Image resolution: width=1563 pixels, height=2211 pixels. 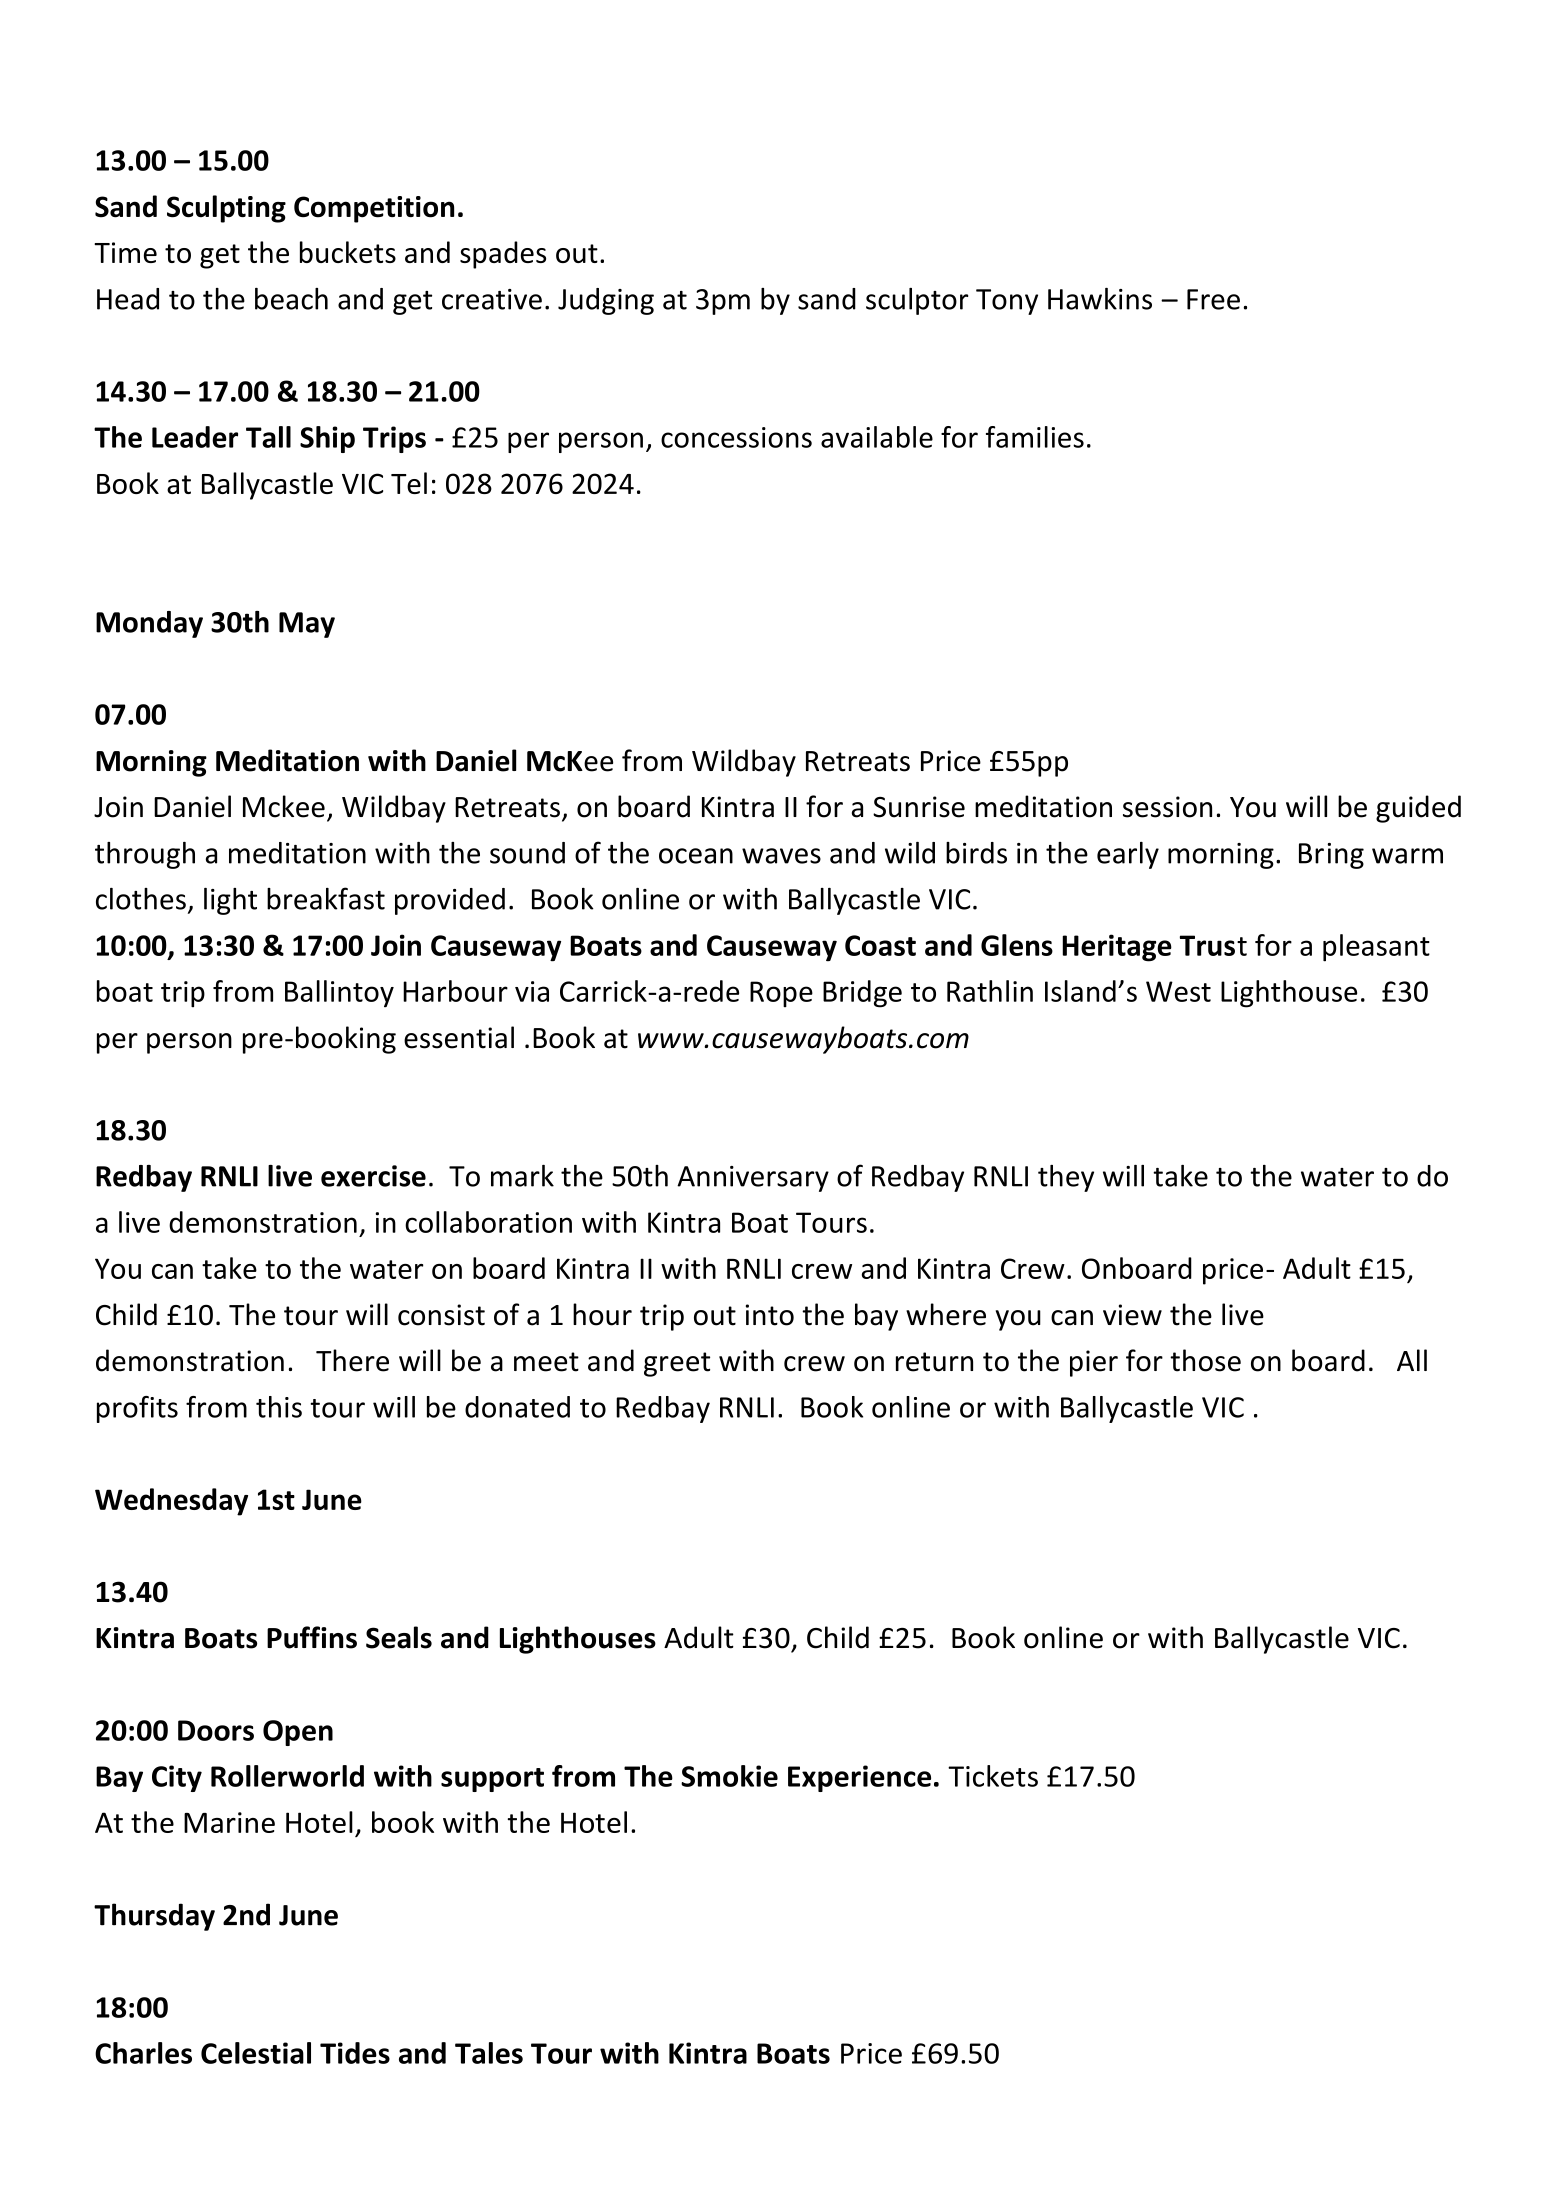 What do you see at coordinates (1205, 1360) in the screenshot?
I see `those` at bounding box center [1205, 1360].
